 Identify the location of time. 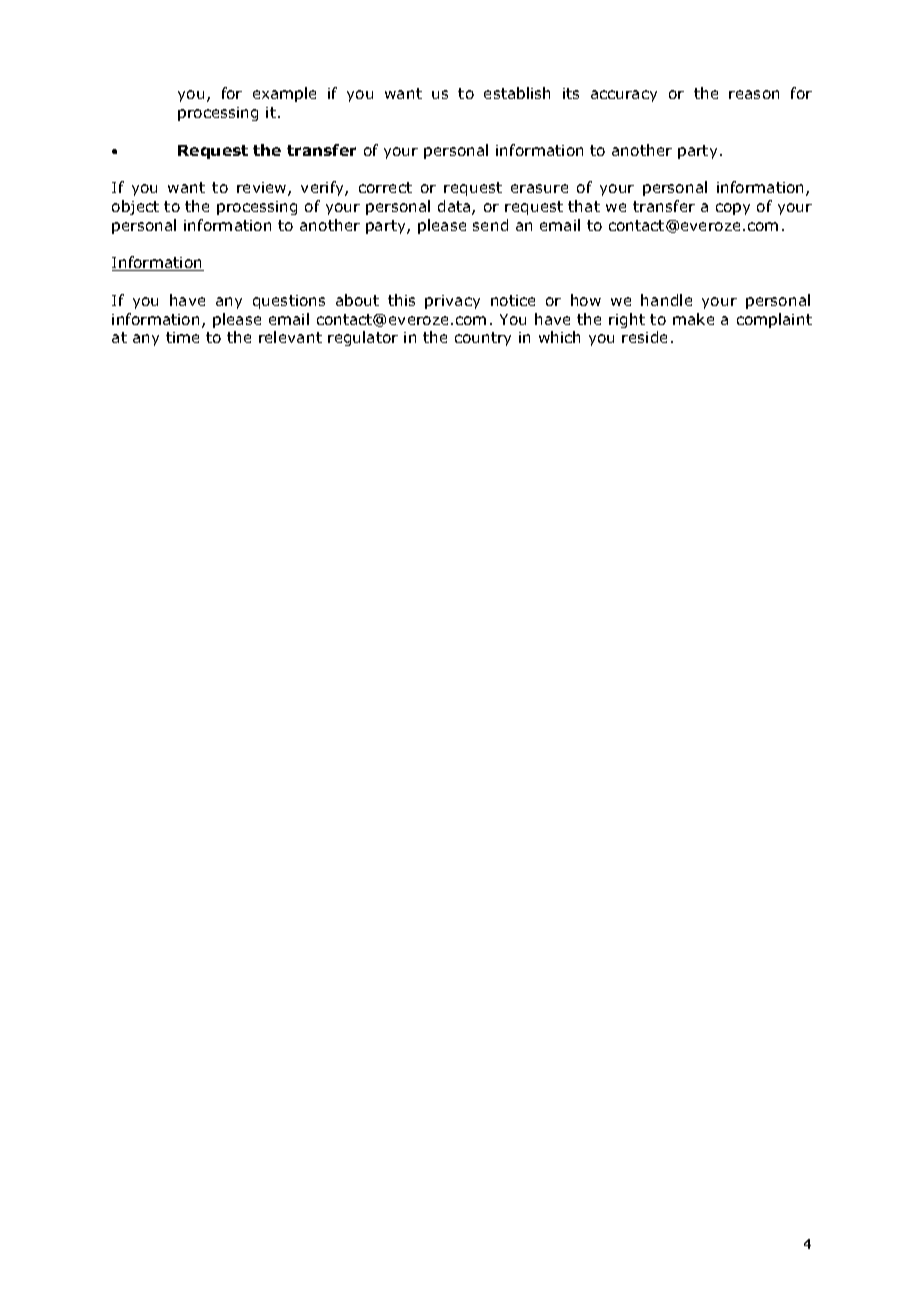
(182, 337).
